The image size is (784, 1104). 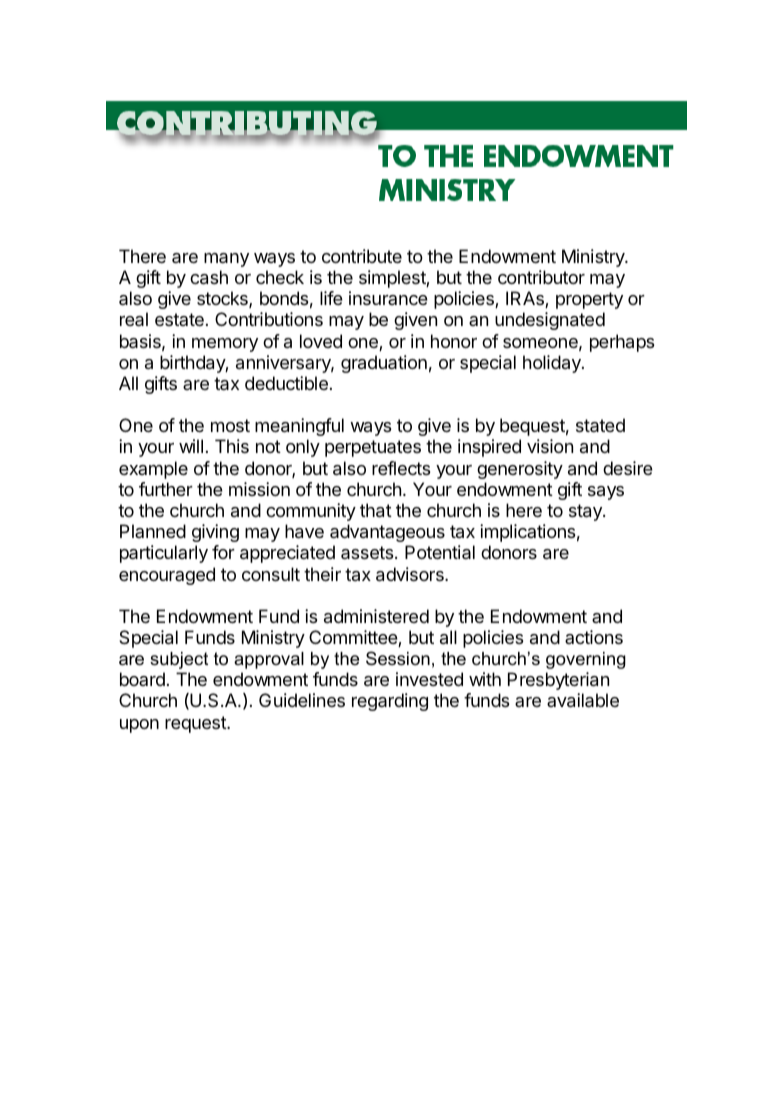 What do you see at coordinates (606, 493) in the screenshot?
I see `says` at bounding box center [606, 493].
